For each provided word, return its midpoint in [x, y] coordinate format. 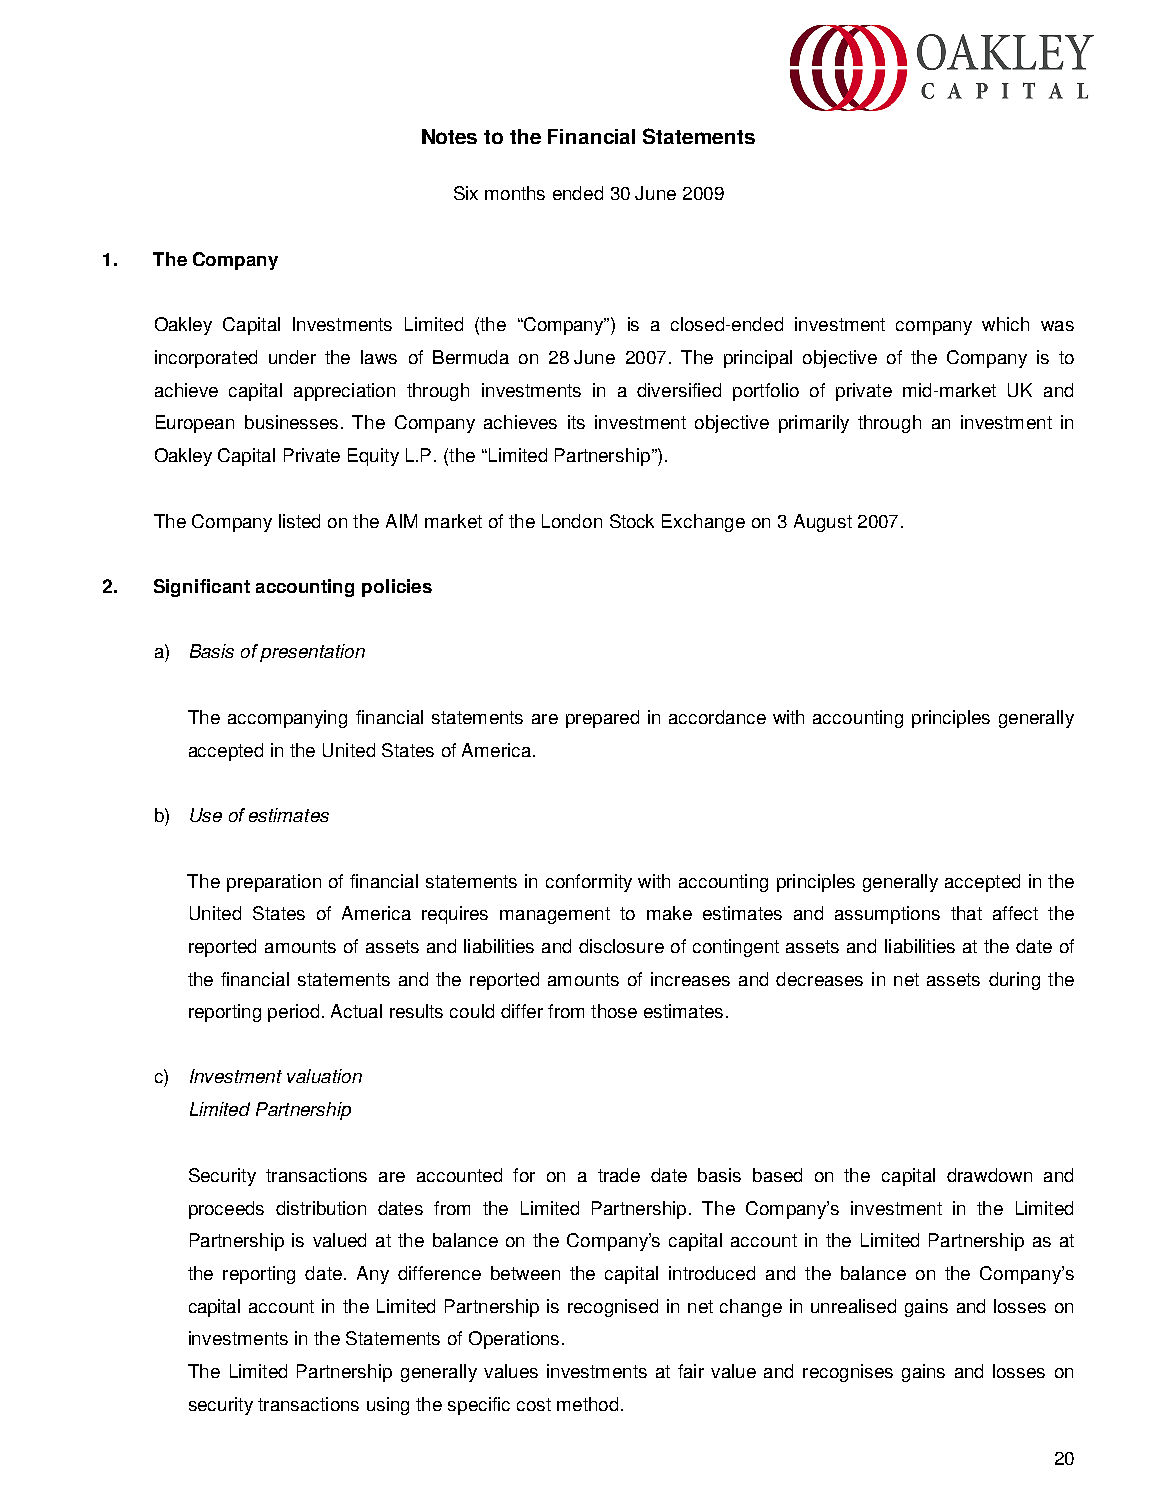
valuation [324, 1076]
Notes [449, 136]
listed [299, 521]
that [966, 913]
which [1005, 324]
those [614, 1011]
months [515, 193]
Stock [632, 521]
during [1014, 981]
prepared [602, 719]
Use [206, 815]
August [823, 523]
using [388, 1406]
